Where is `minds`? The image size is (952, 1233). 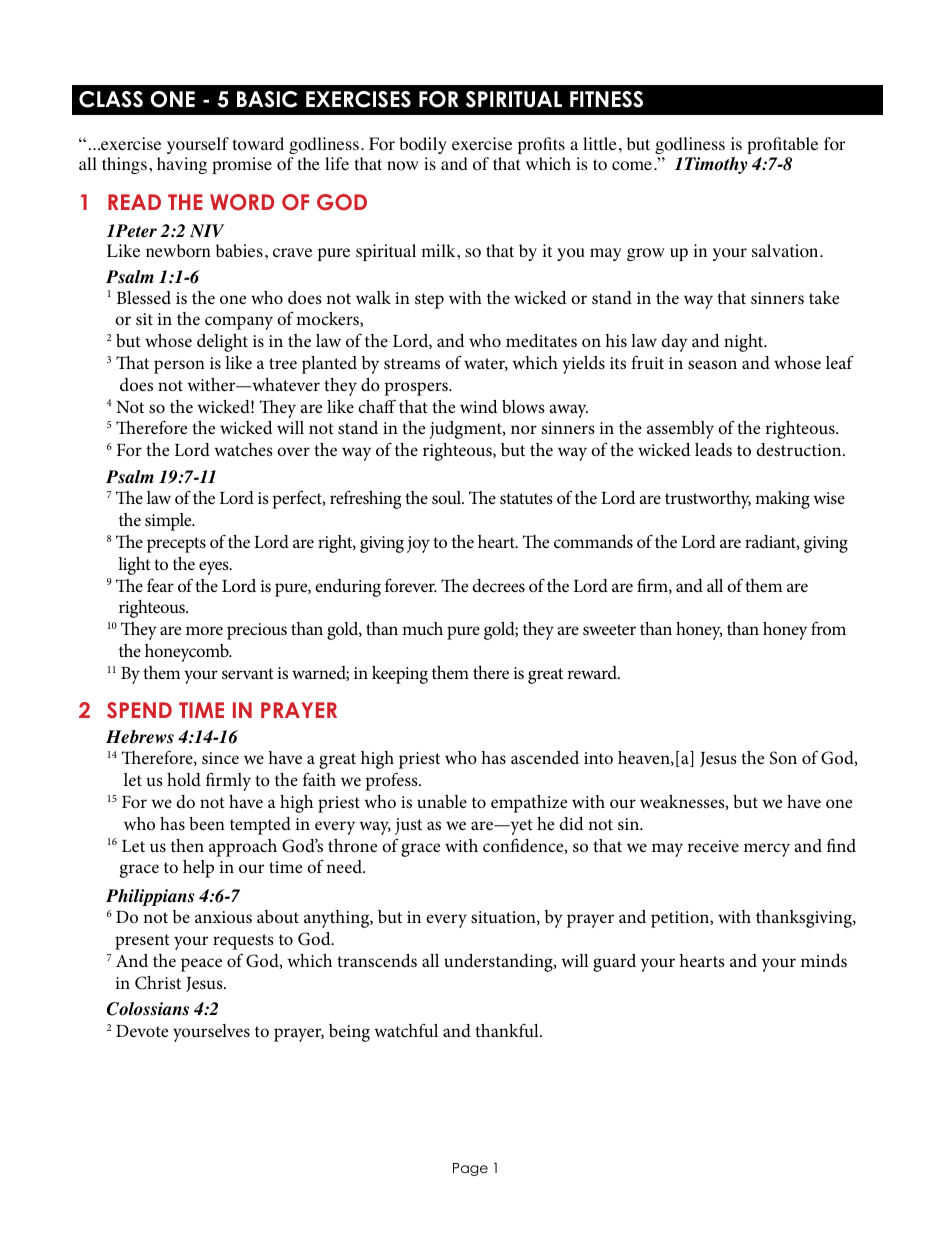
minds is located at coordinates (824, 960).
